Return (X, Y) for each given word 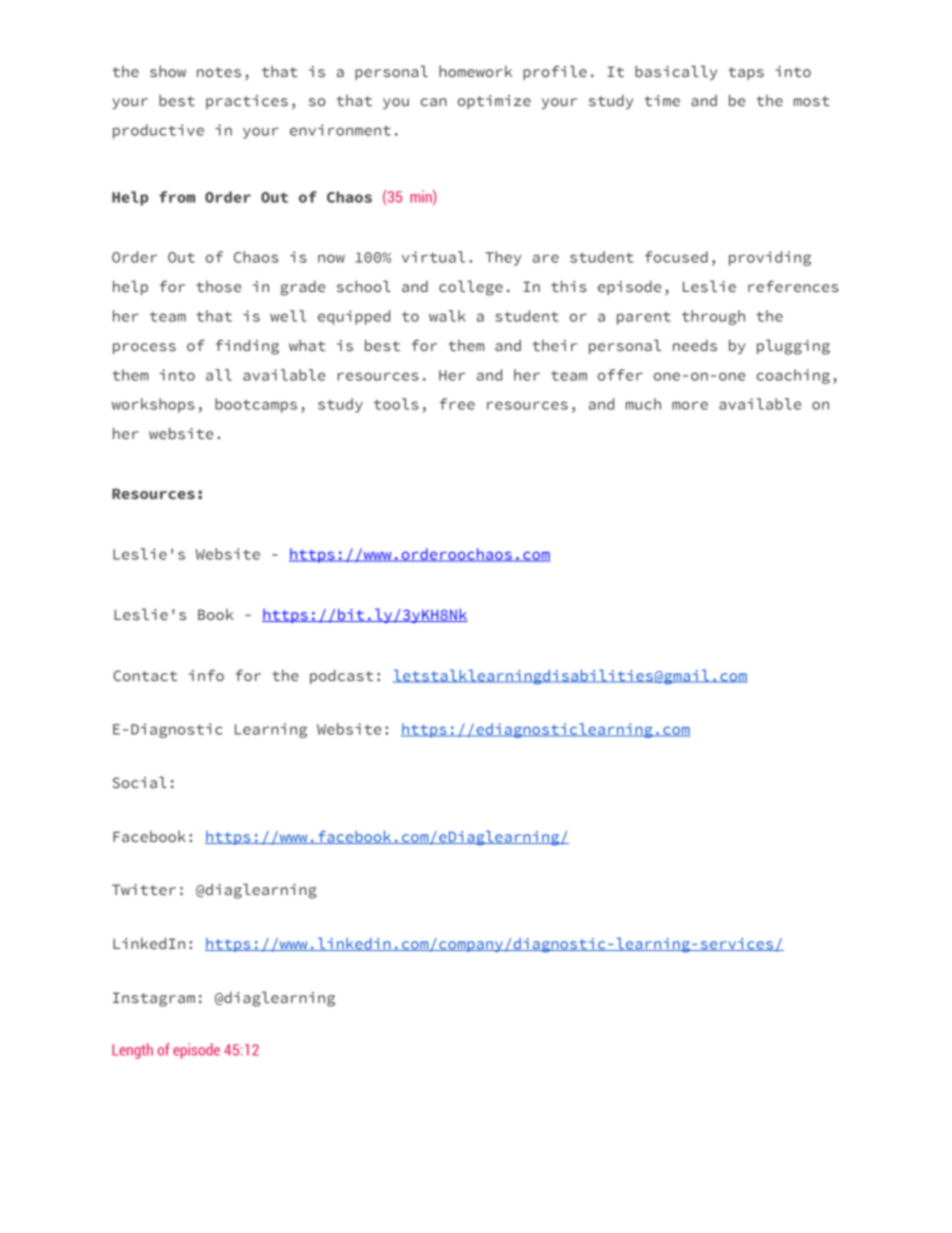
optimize (494, 102)
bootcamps (256, 405)
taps (746, 73)
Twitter (144, 889)
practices (247, 102)
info (206, 675)
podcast (341, 676)
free (457, 404)
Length (132, 1051)
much (643, 404)
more (690, 405)
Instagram (154, 999)
